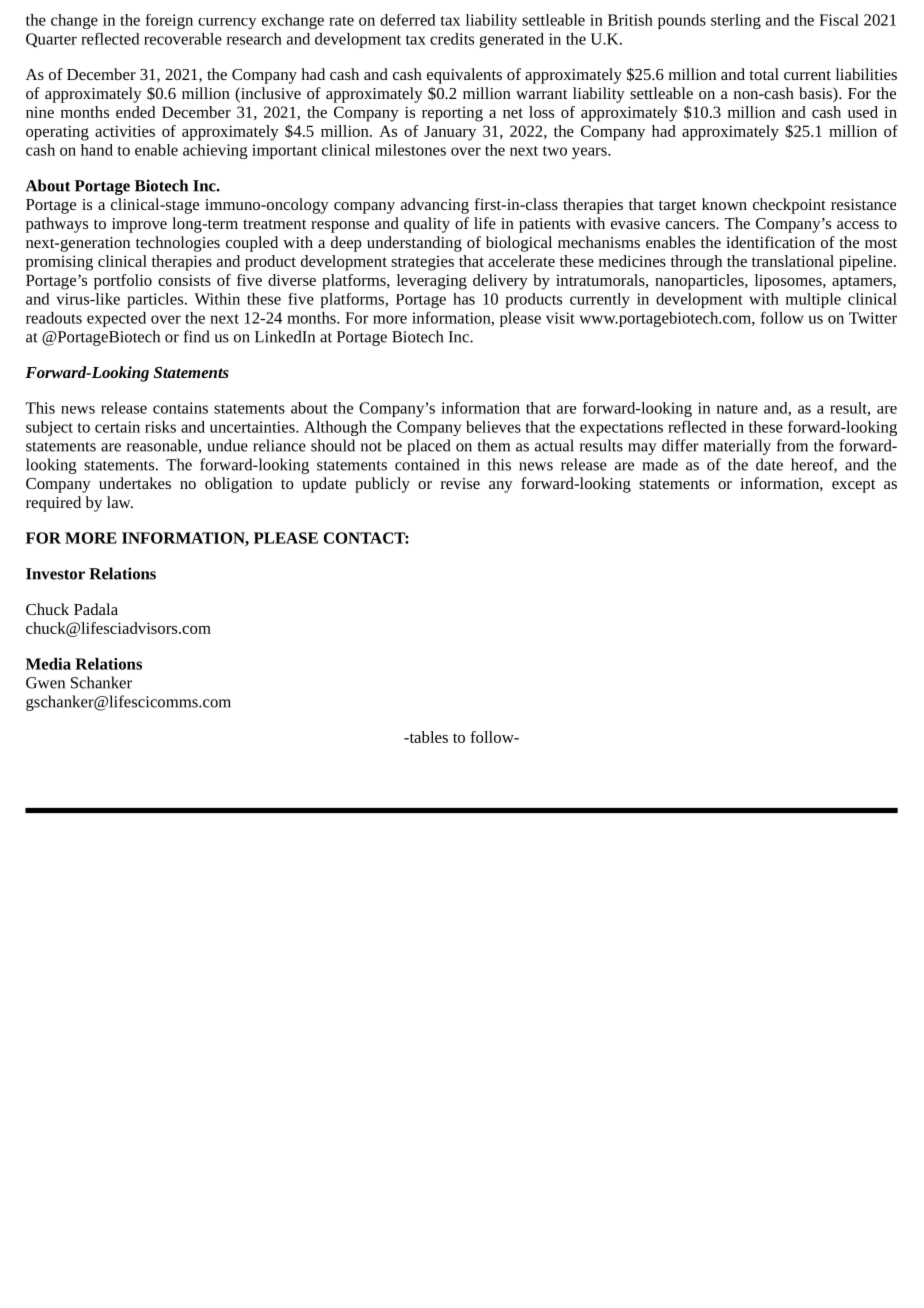 Image resolution: width=924 pixels, height=1308 pixels. Describe the element at coordinates (169, 21) in the page. I see `foreign` at that location.
